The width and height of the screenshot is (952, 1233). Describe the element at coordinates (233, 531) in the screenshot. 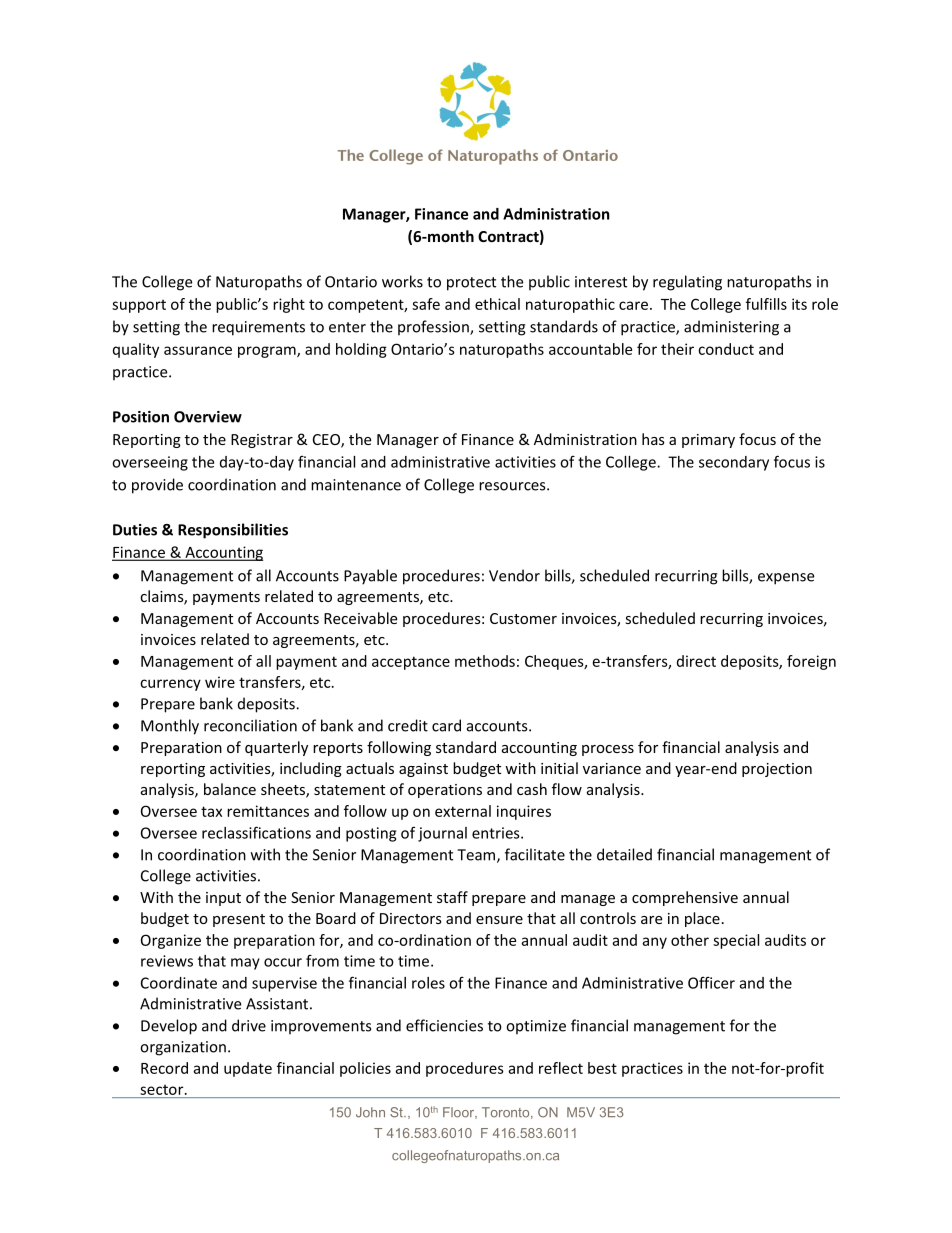

I see `Responsibilities` at that location.
